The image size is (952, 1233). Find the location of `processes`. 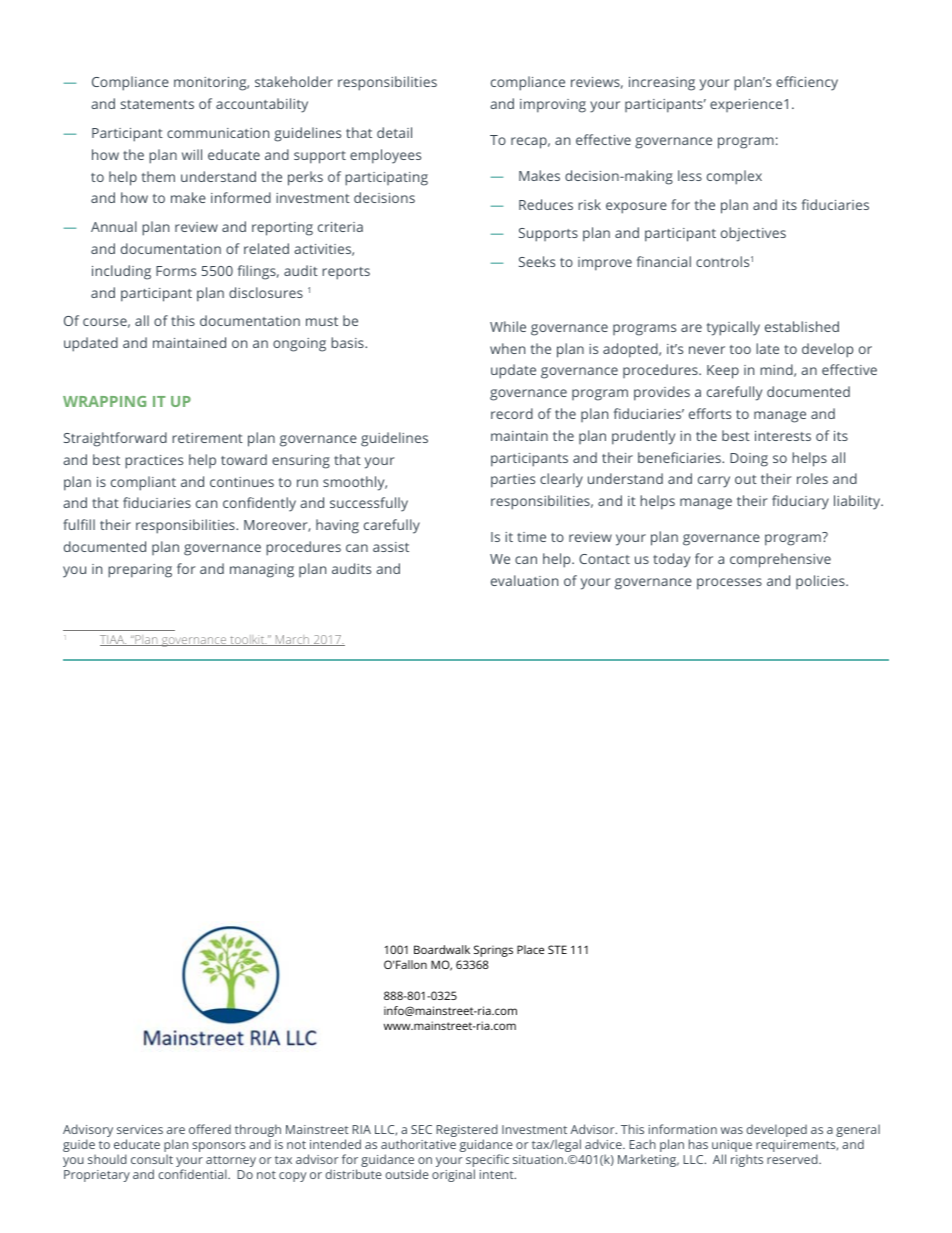

processes is located at coordinates (729, 584).
